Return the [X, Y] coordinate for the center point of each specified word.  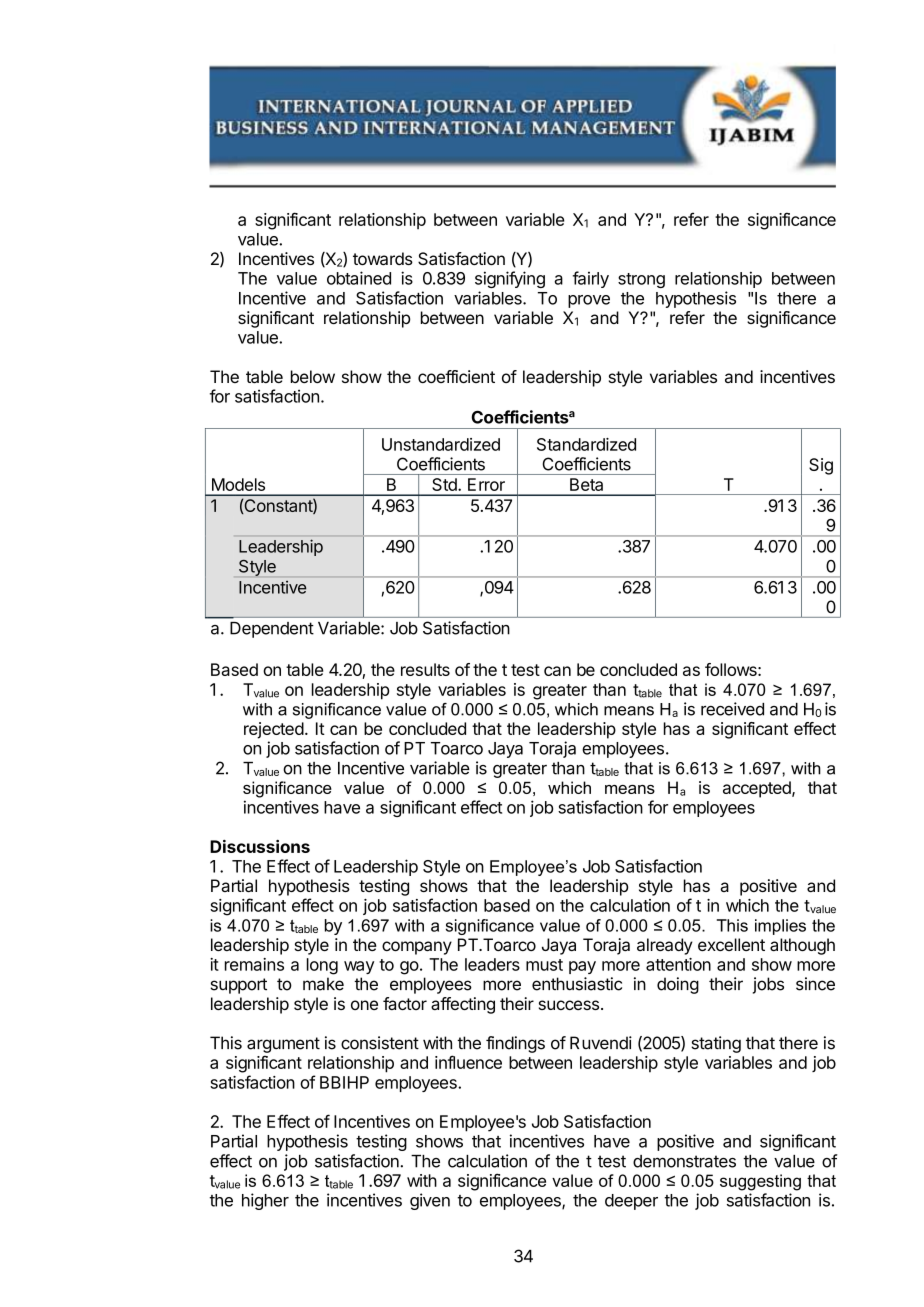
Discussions [260, 846]
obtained [359, 278]
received [732, 709]
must [544, 965]
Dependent [272, 630]
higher [265, 1201]
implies [780, 927]
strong [641, 280]
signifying [510, 279]
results [425, 669]
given [430, 1201]
